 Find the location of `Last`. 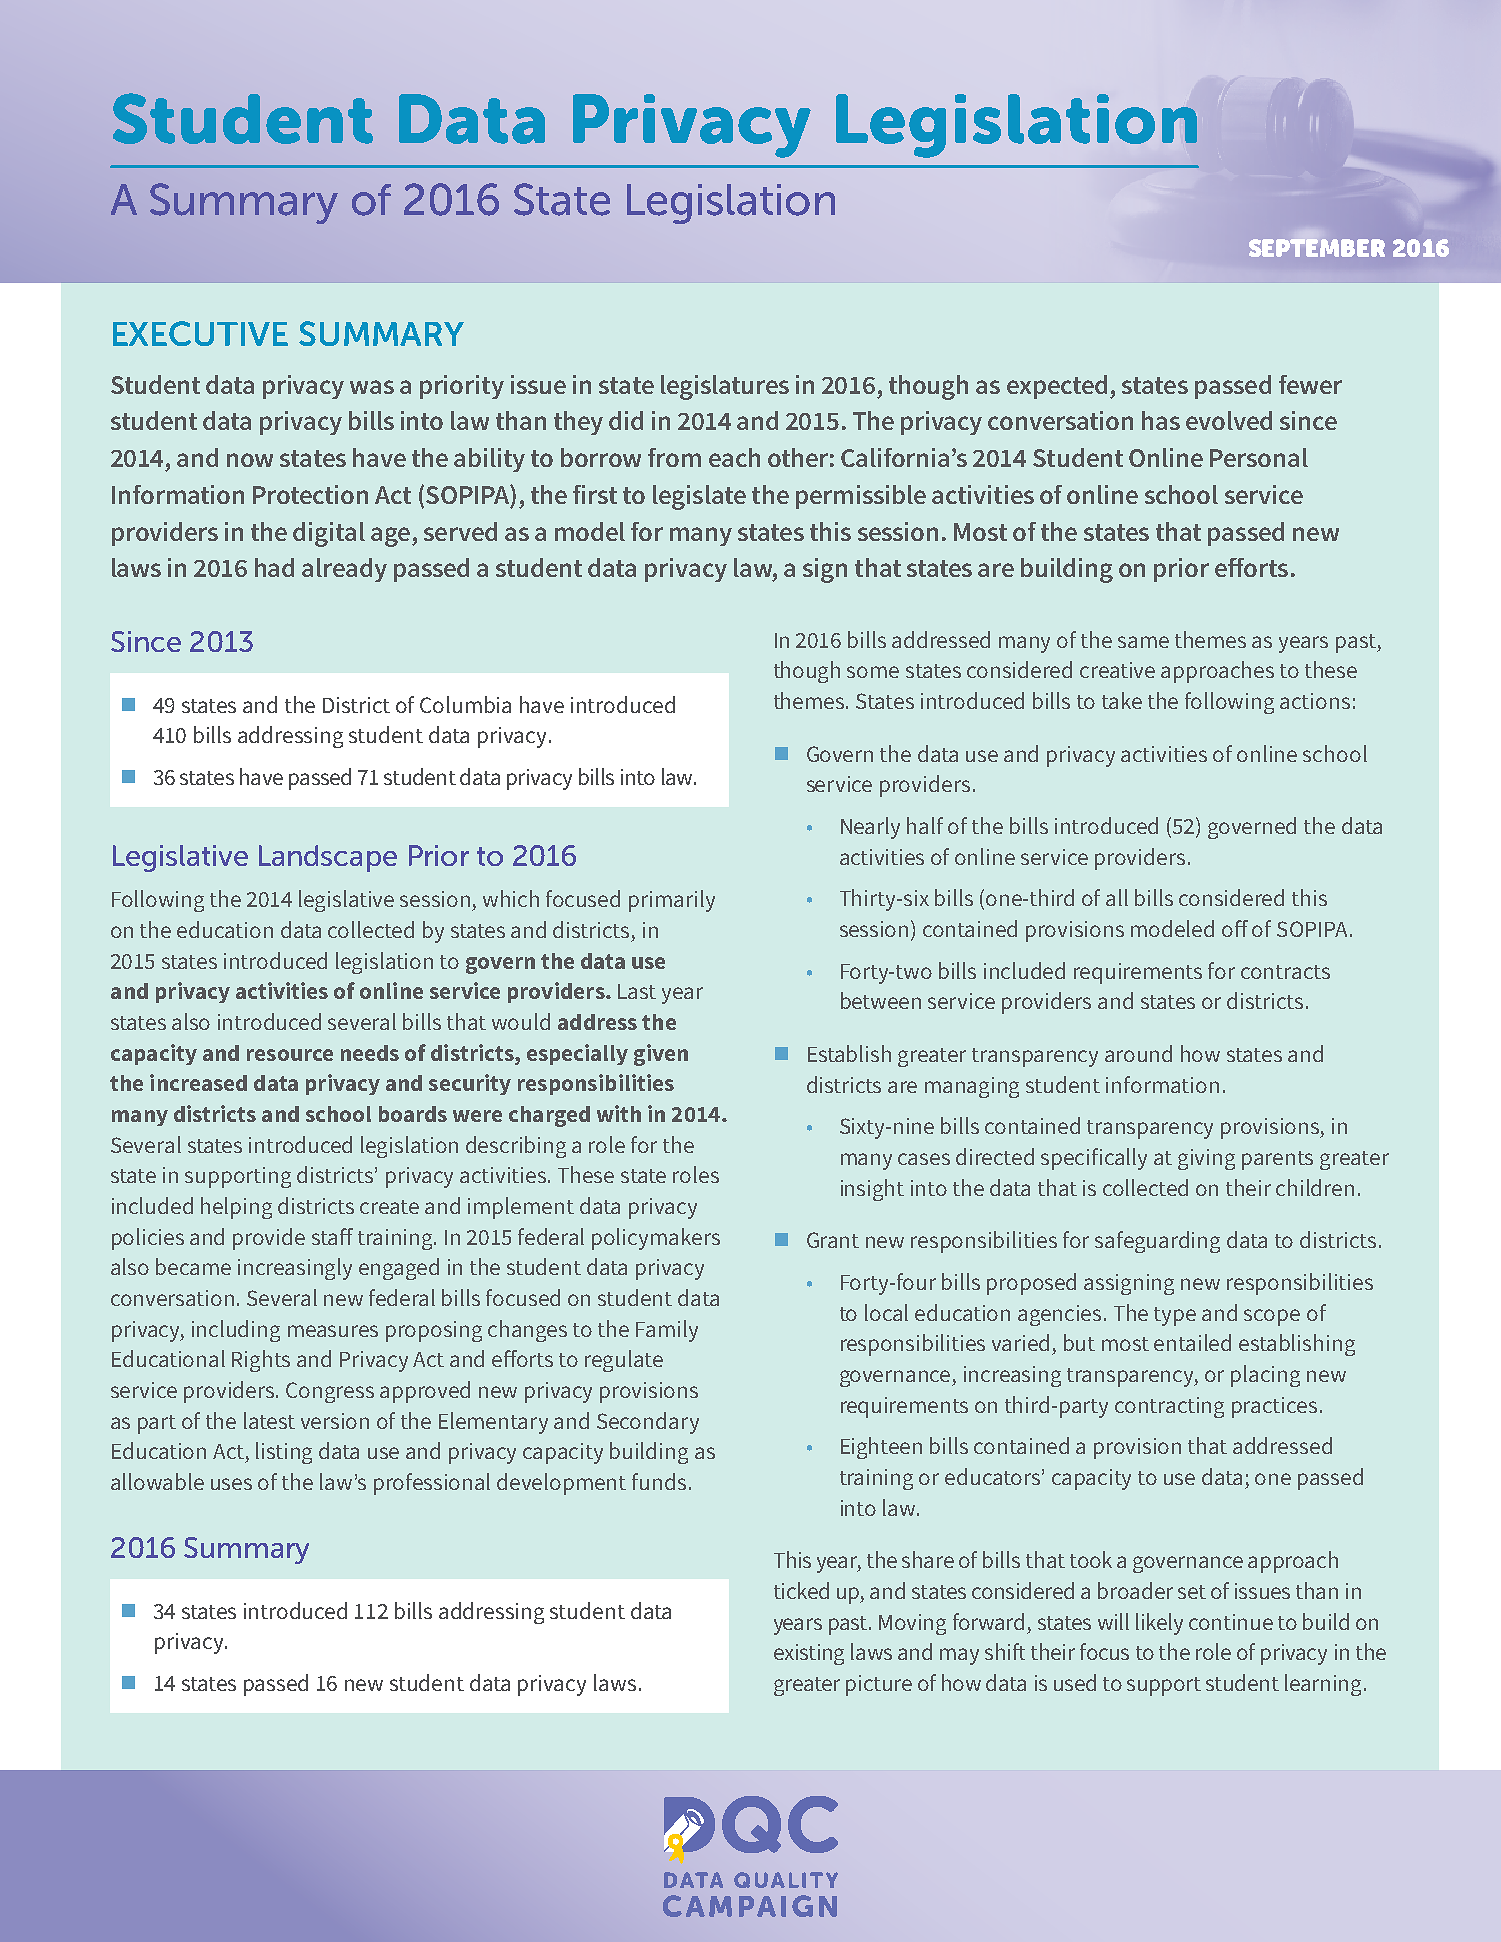

Last is located at coordinates (637, 991).
